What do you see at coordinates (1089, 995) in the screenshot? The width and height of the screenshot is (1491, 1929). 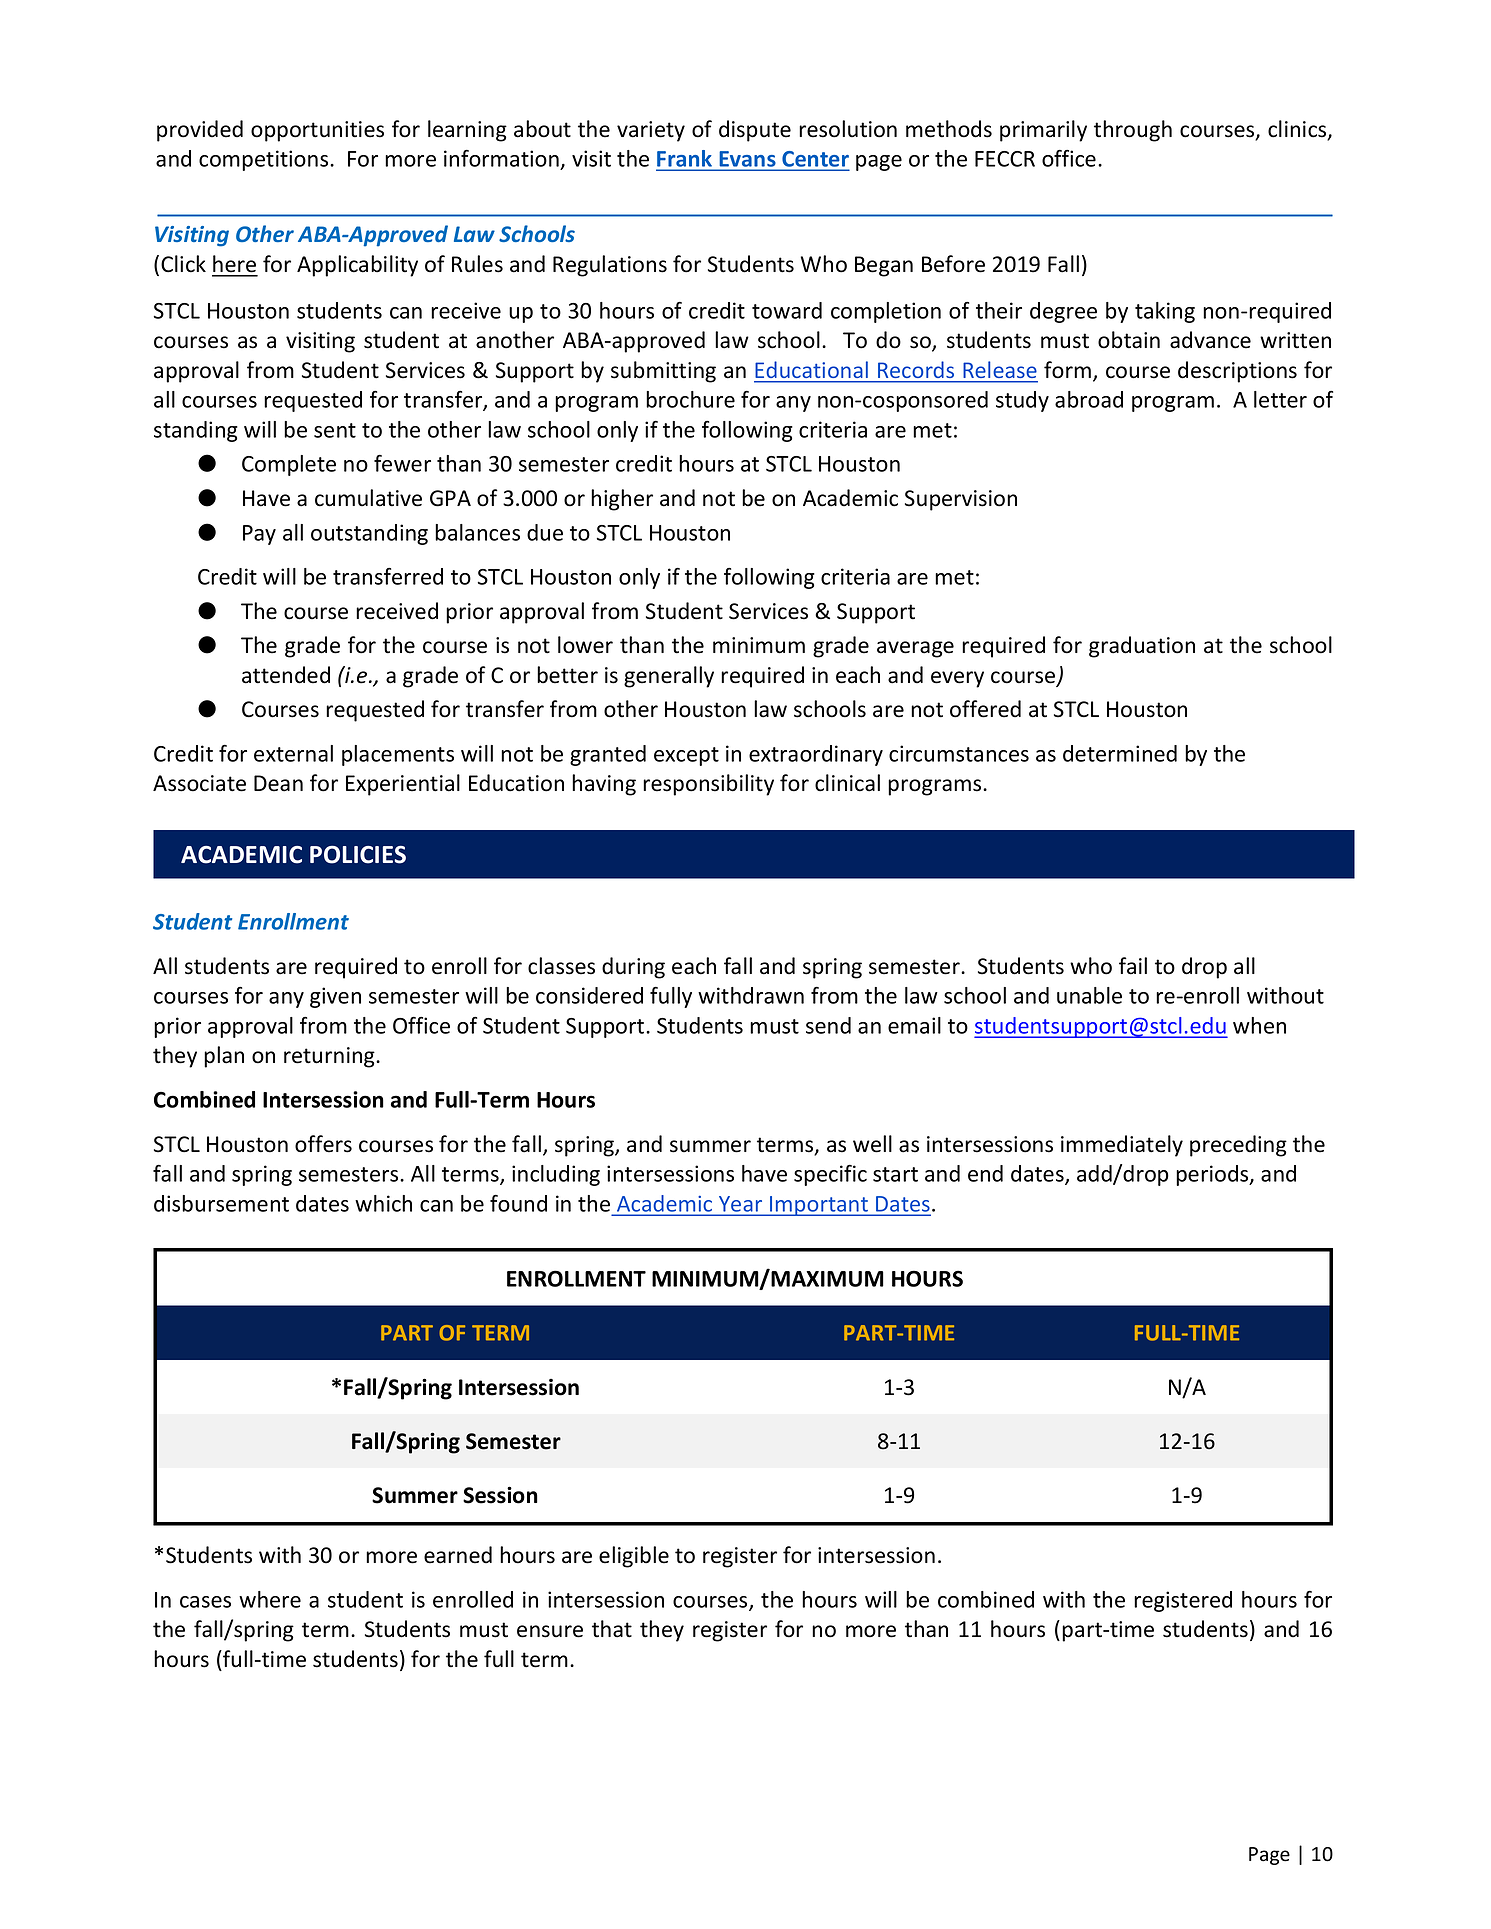 I see `unable` at bounding box center [1089, 995].
